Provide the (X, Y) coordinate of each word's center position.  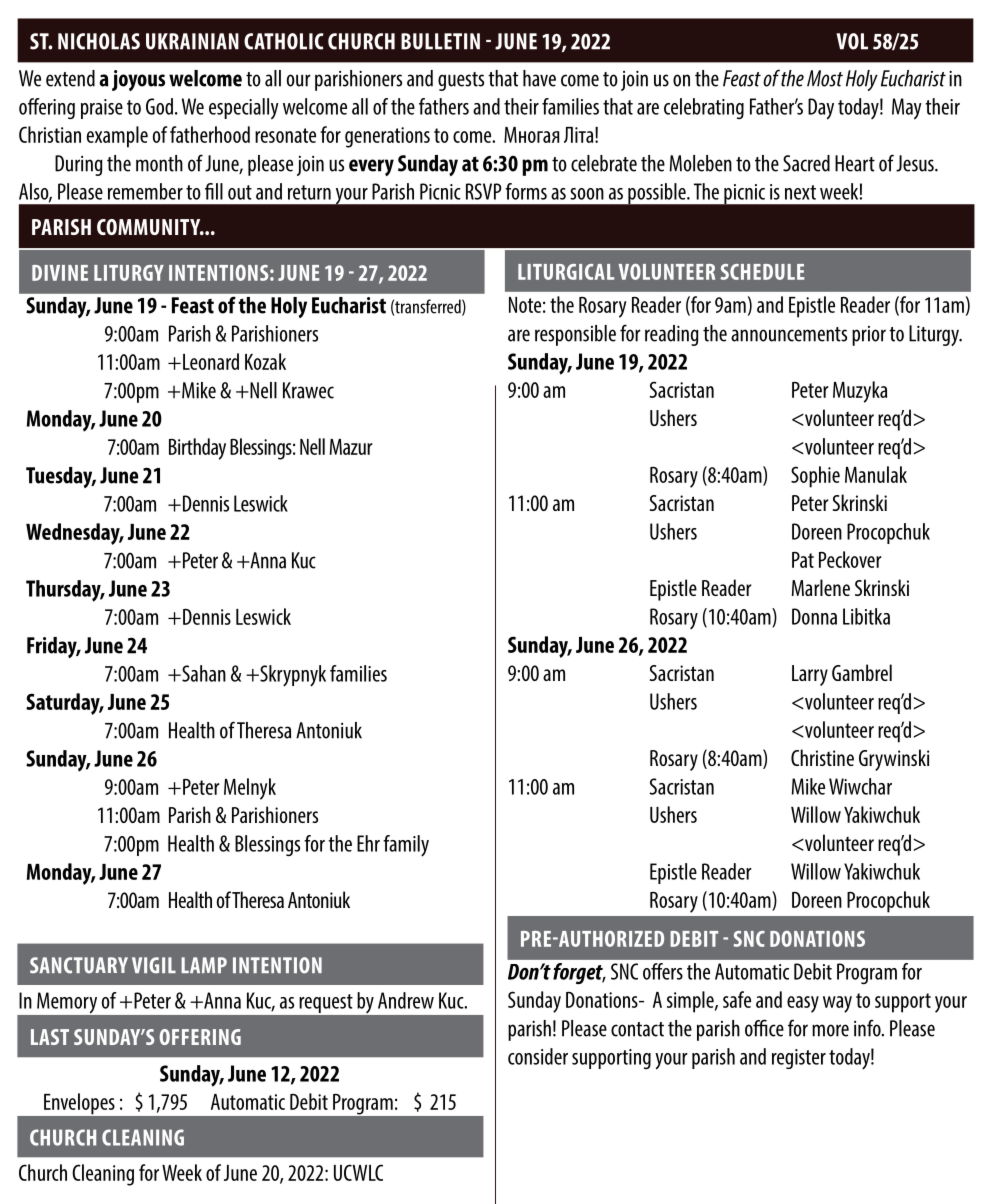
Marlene (821, 587)
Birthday (197, 449)
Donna (814, 616)
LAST (50, 1037)
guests (461, 81)
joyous (138, 80)
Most (825, 78)
